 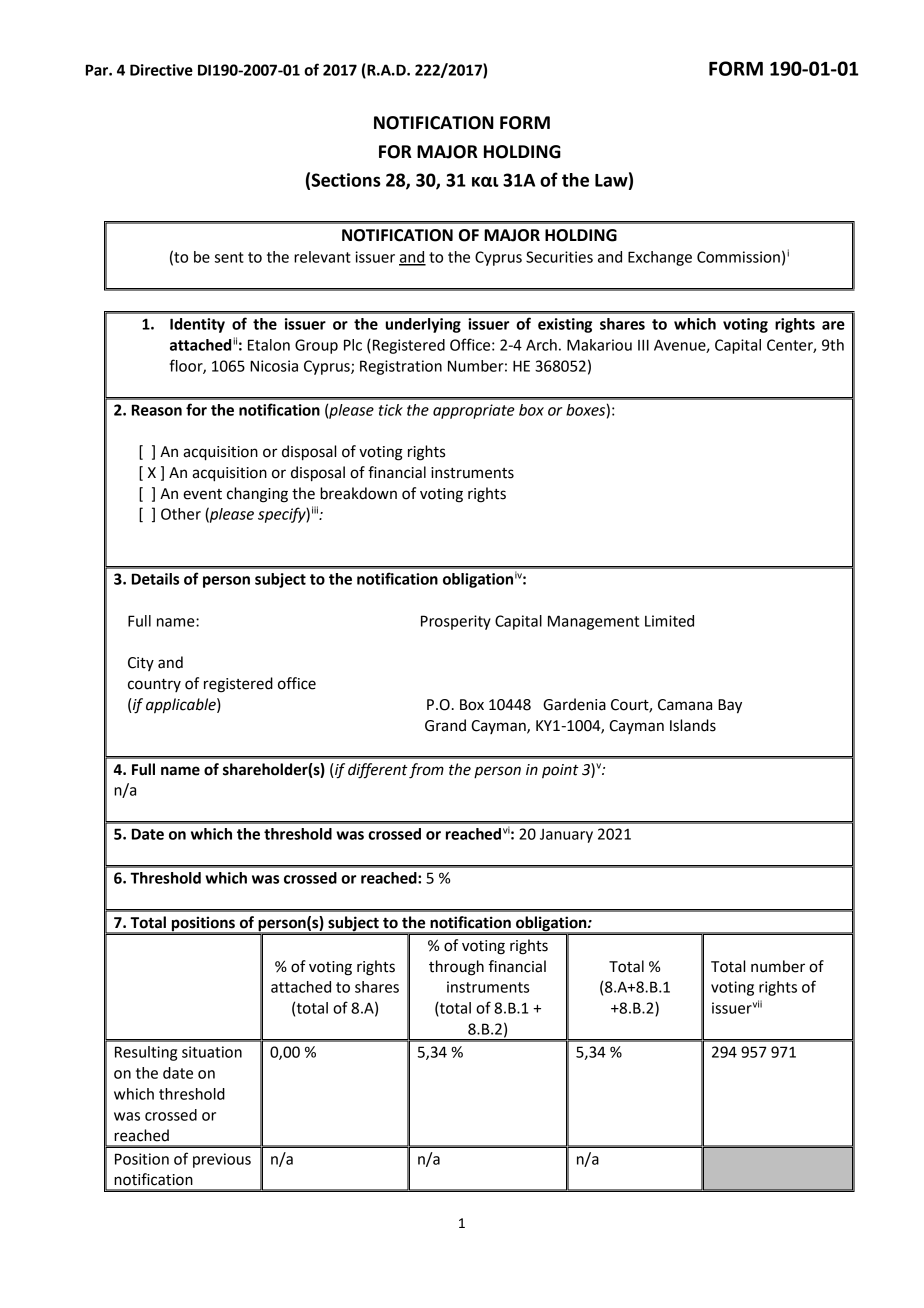 I want to click on Details, so click(x=155, y=579).
